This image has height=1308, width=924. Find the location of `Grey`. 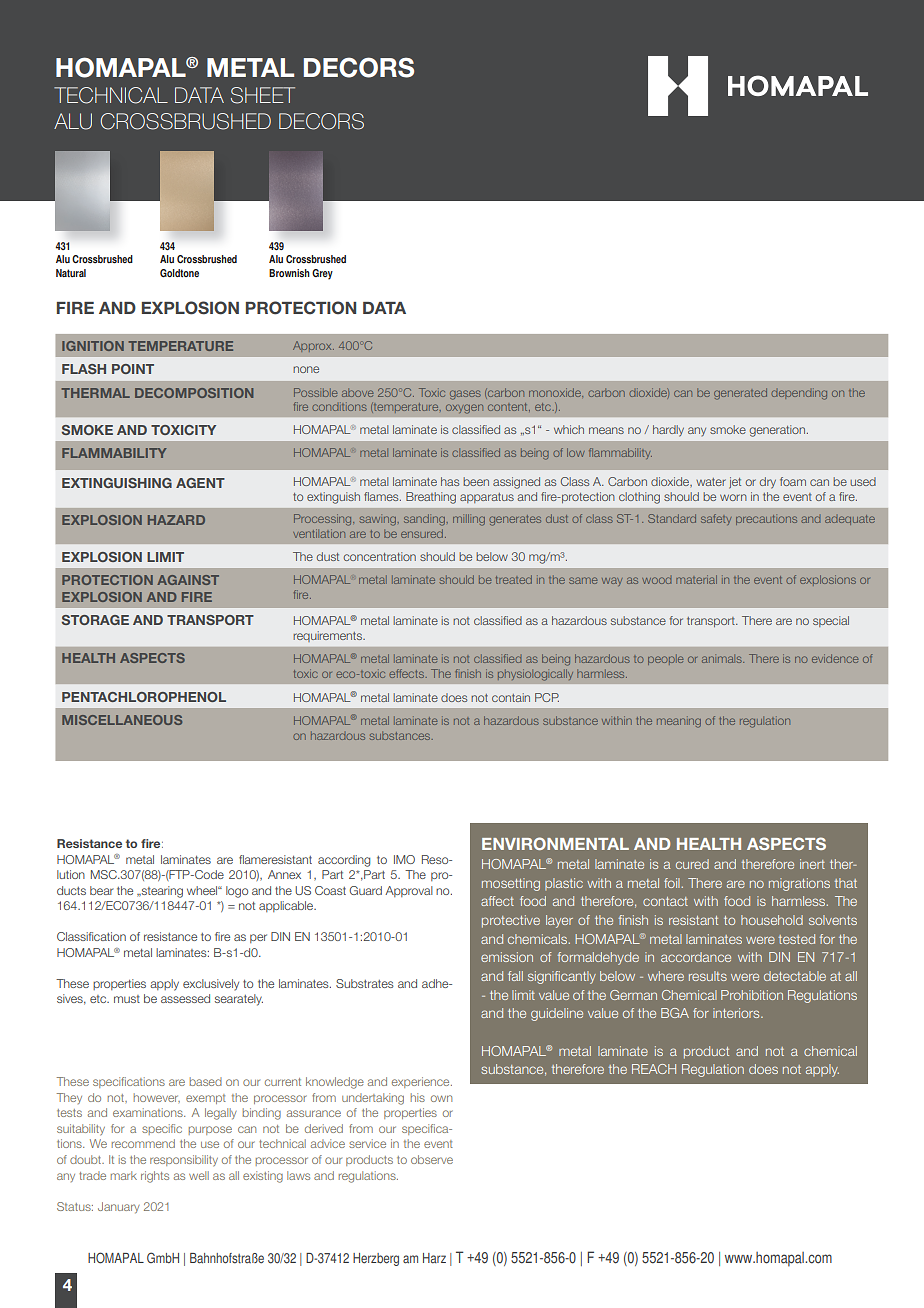

Grey is located at coordinates (322, 274).
